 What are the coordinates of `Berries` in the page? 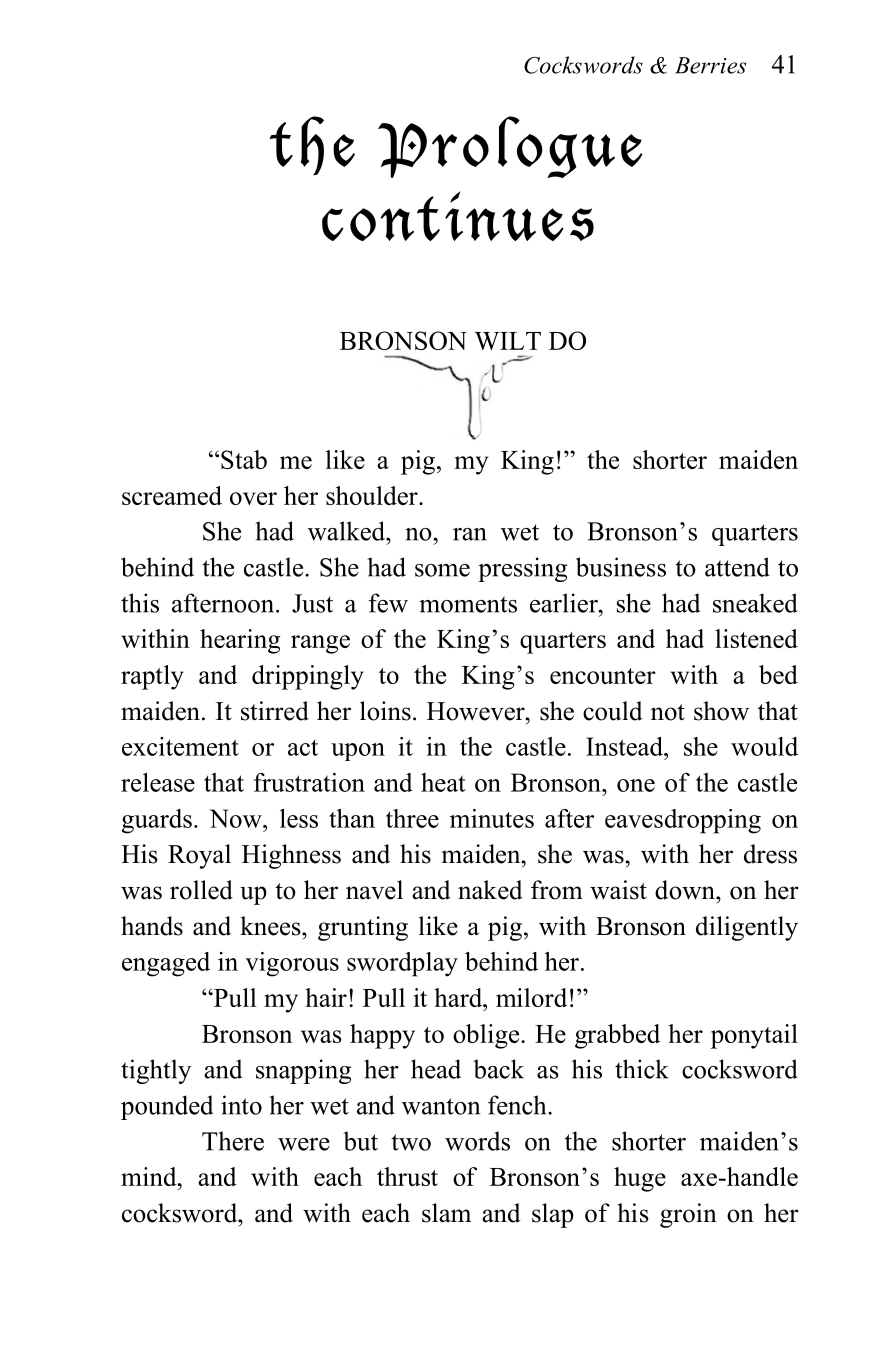 It's located at (710, 65).
